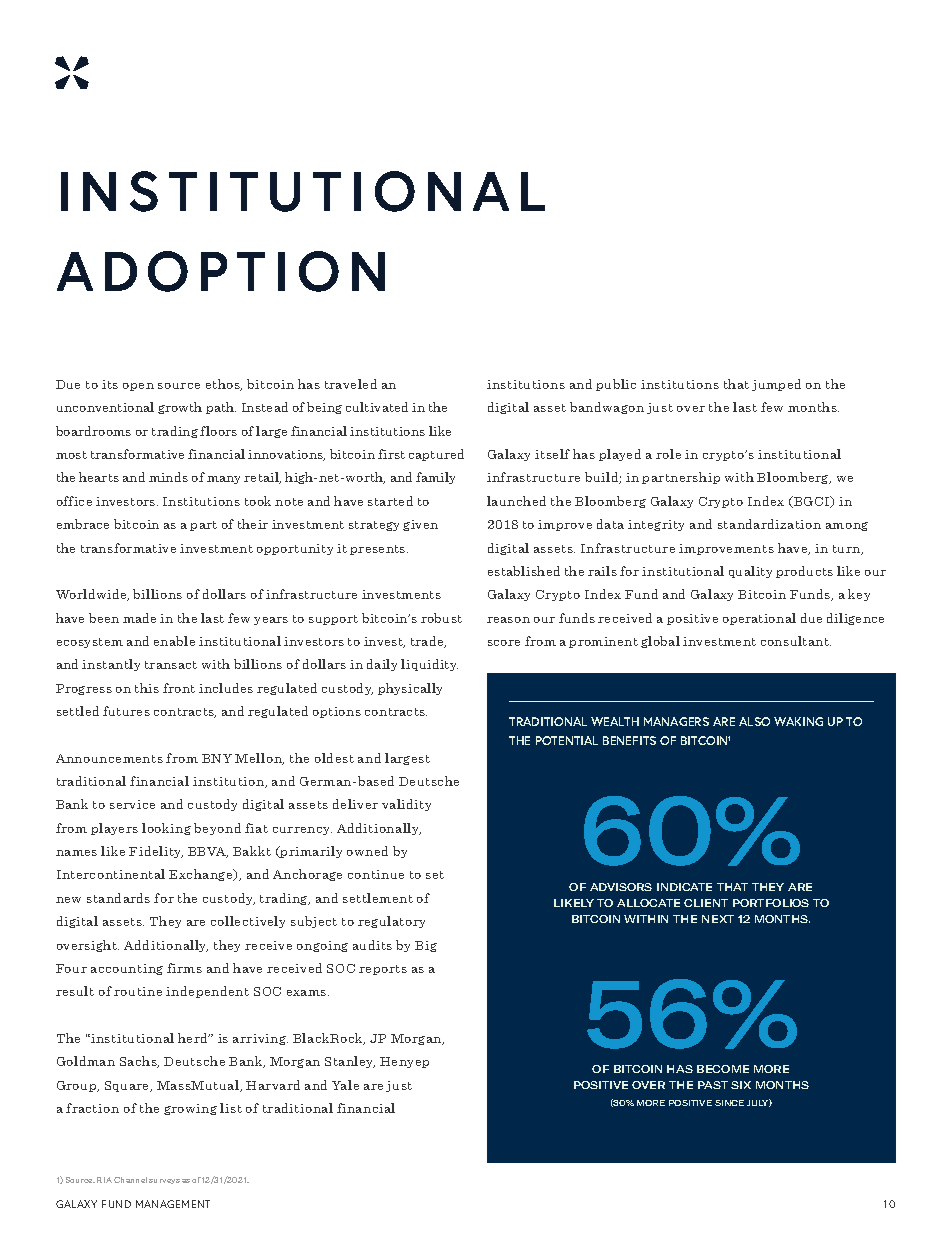 Image resolution: width=952 pixels, height=1233 pixels. Describe the element at coordinates (378, 898) in the screenshot. I see `settlement` at that location.
